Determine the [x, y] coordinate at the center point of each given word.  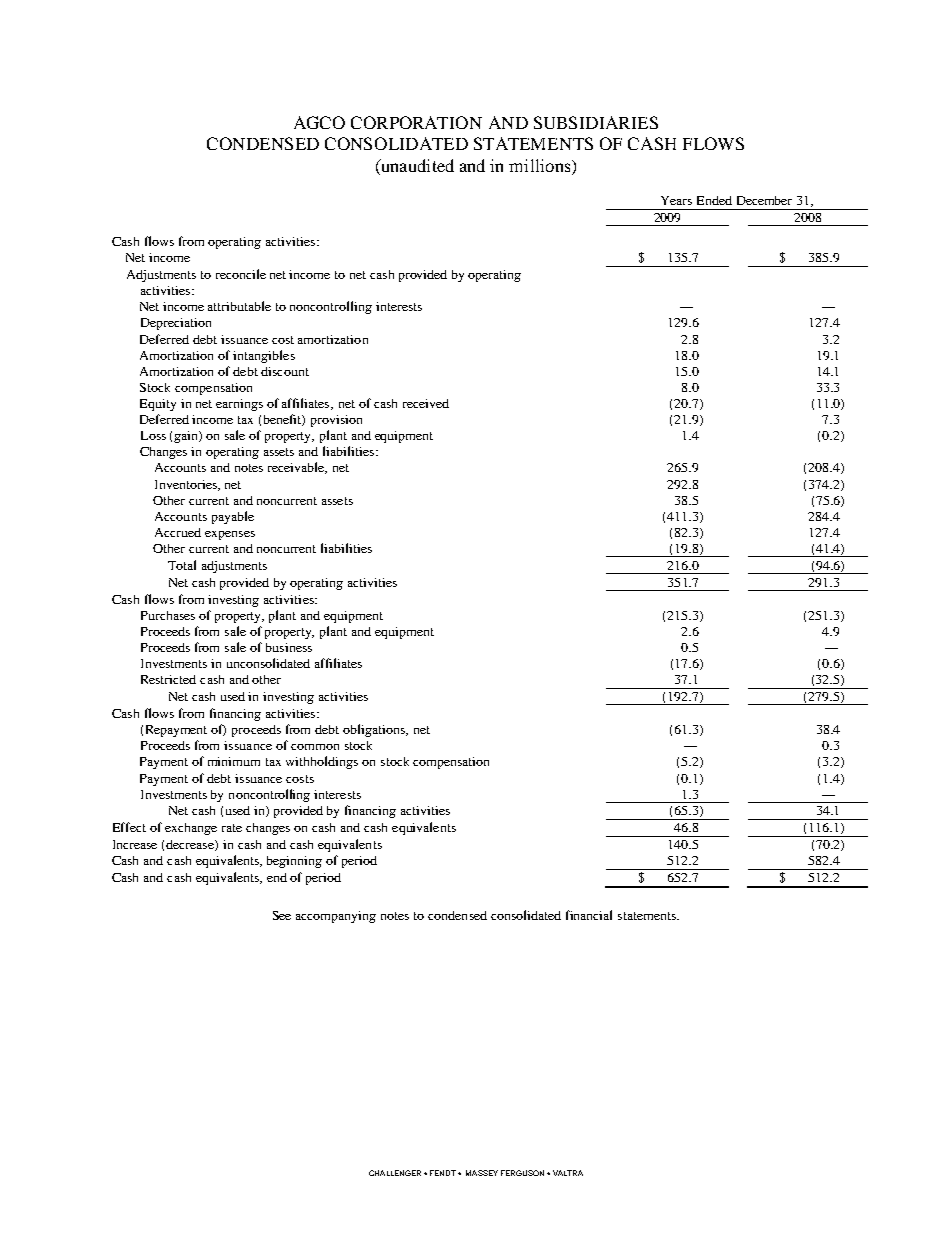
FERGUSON [522, 1173]
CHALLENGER [395, 1173]
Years [676, 200]
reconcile [241, 274]
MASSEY [482, 1173]
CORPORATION [416, 122]
